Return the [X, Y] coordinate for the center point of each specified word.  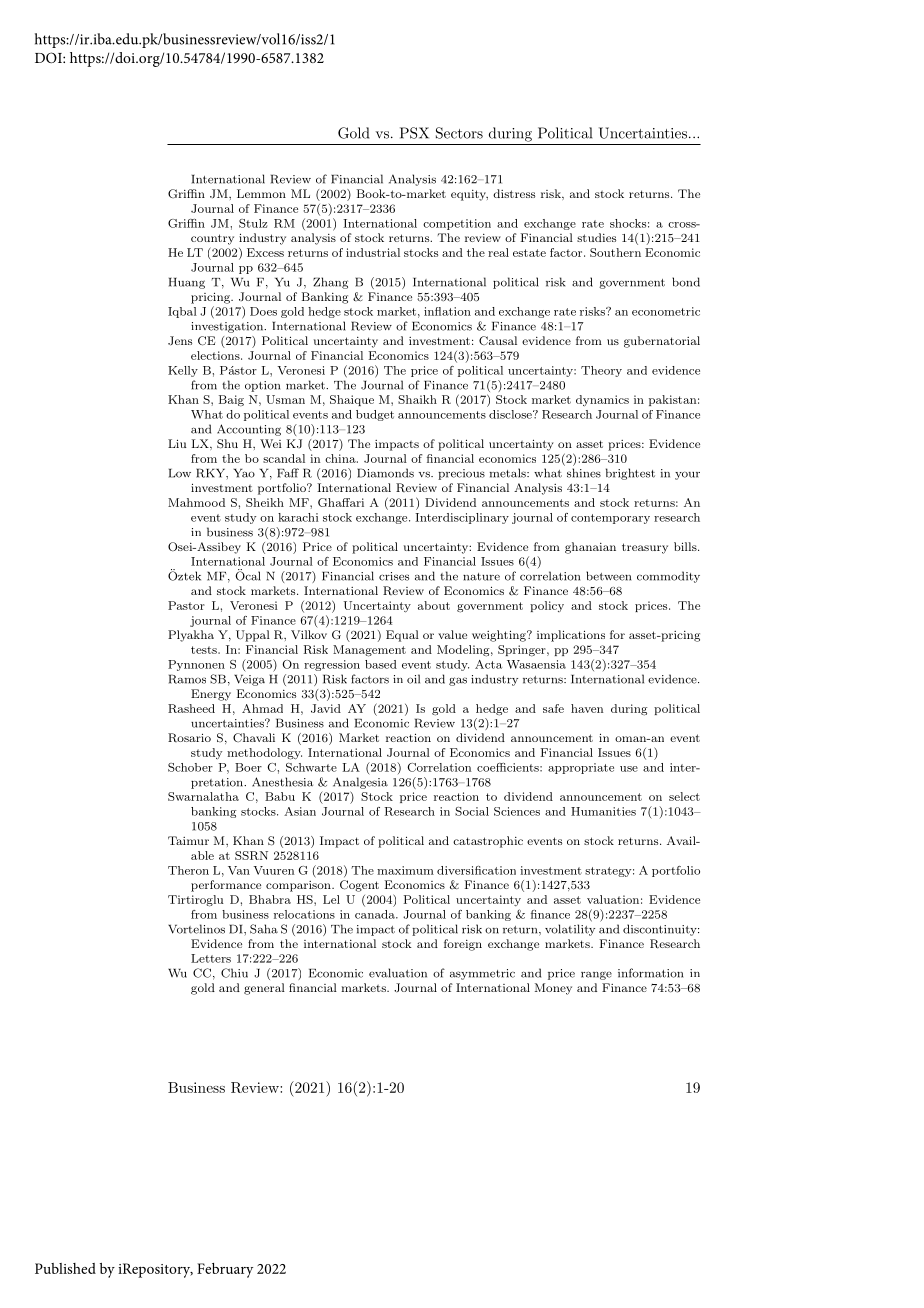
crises [394, 576]
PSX [414, 133]
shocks [628, 223]
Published [65, 1268]
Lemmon [261, 193]
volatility [570, 930]
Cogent [359, 886]
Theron [188, 870]
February [225, 1270]
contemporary [610, 519]
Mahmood [196, 502]
